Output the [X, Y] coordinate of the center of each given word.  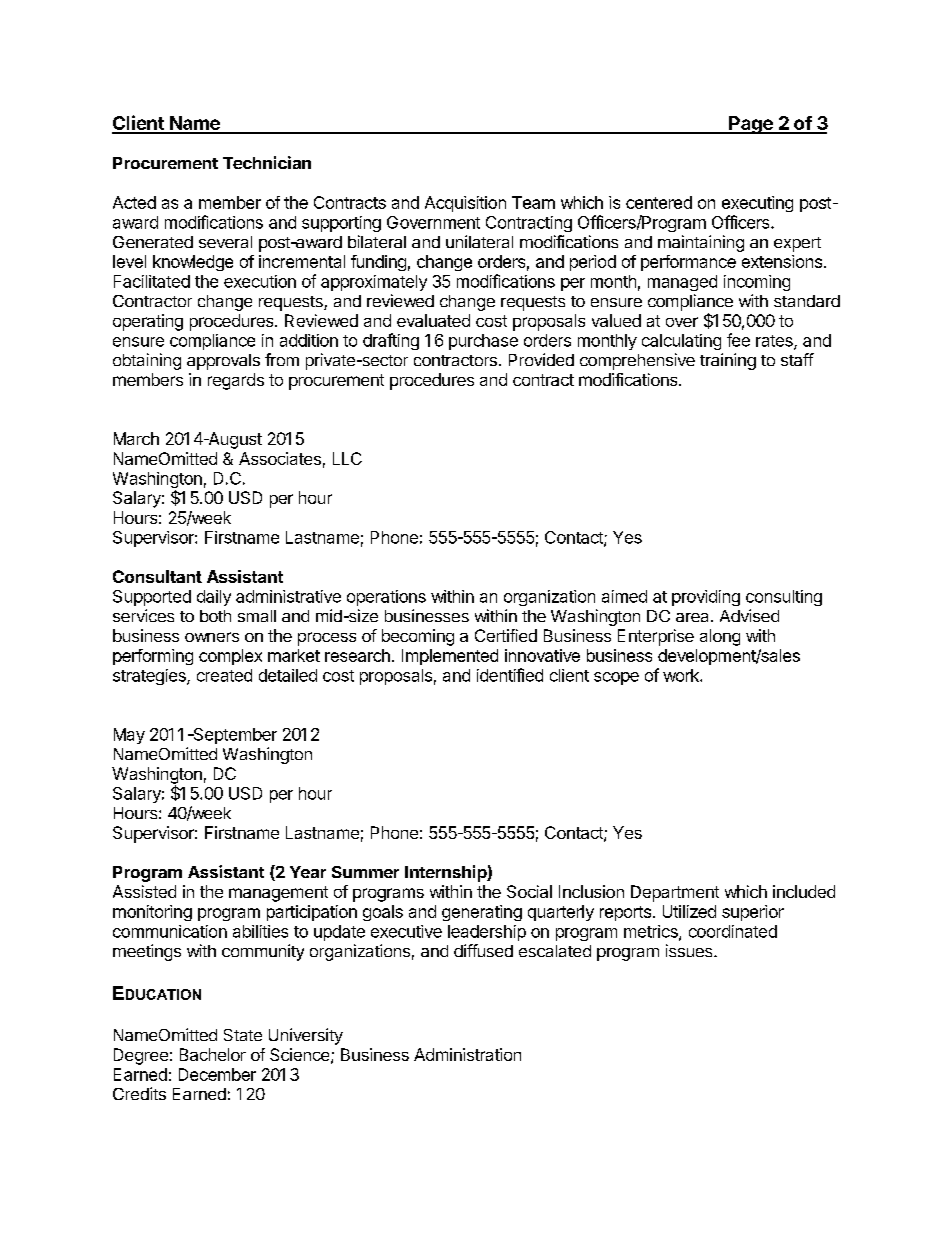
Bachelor [213, 1054]
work [682, 675]
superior [753, 913]
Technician [267, 162]
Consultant [157, 576]
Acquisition [465, 204]
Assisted [144, 891]
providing [706, 598]
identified [510, 675]
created [224, 675]
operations [386, 598]
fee [738, 340]
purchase [483, 342]
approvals [223, 362]
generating [482, 913]
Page [751, 125]
